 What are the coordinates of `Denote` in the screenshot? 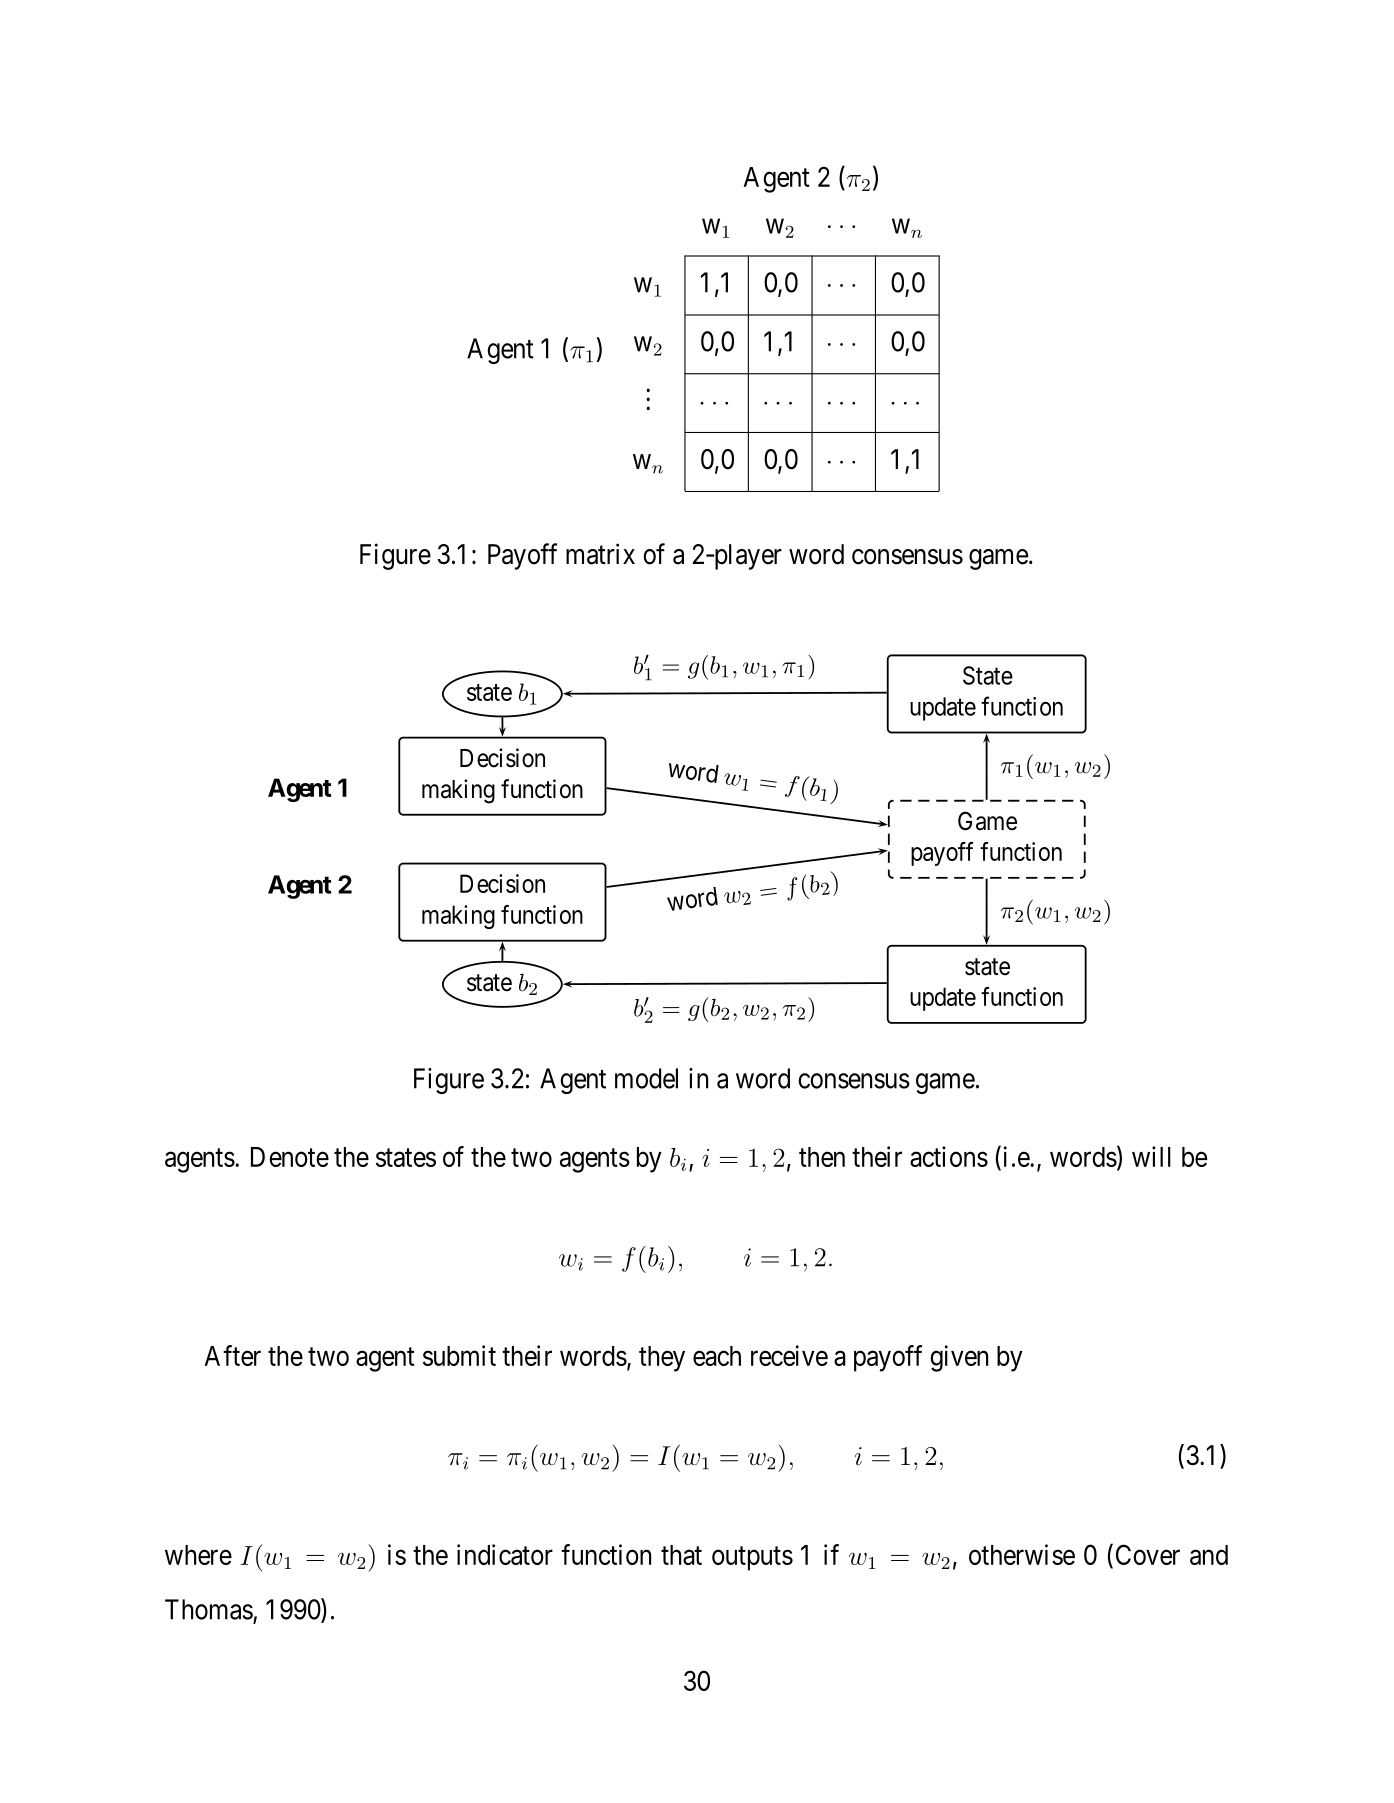 It's located at (290, 1157).
